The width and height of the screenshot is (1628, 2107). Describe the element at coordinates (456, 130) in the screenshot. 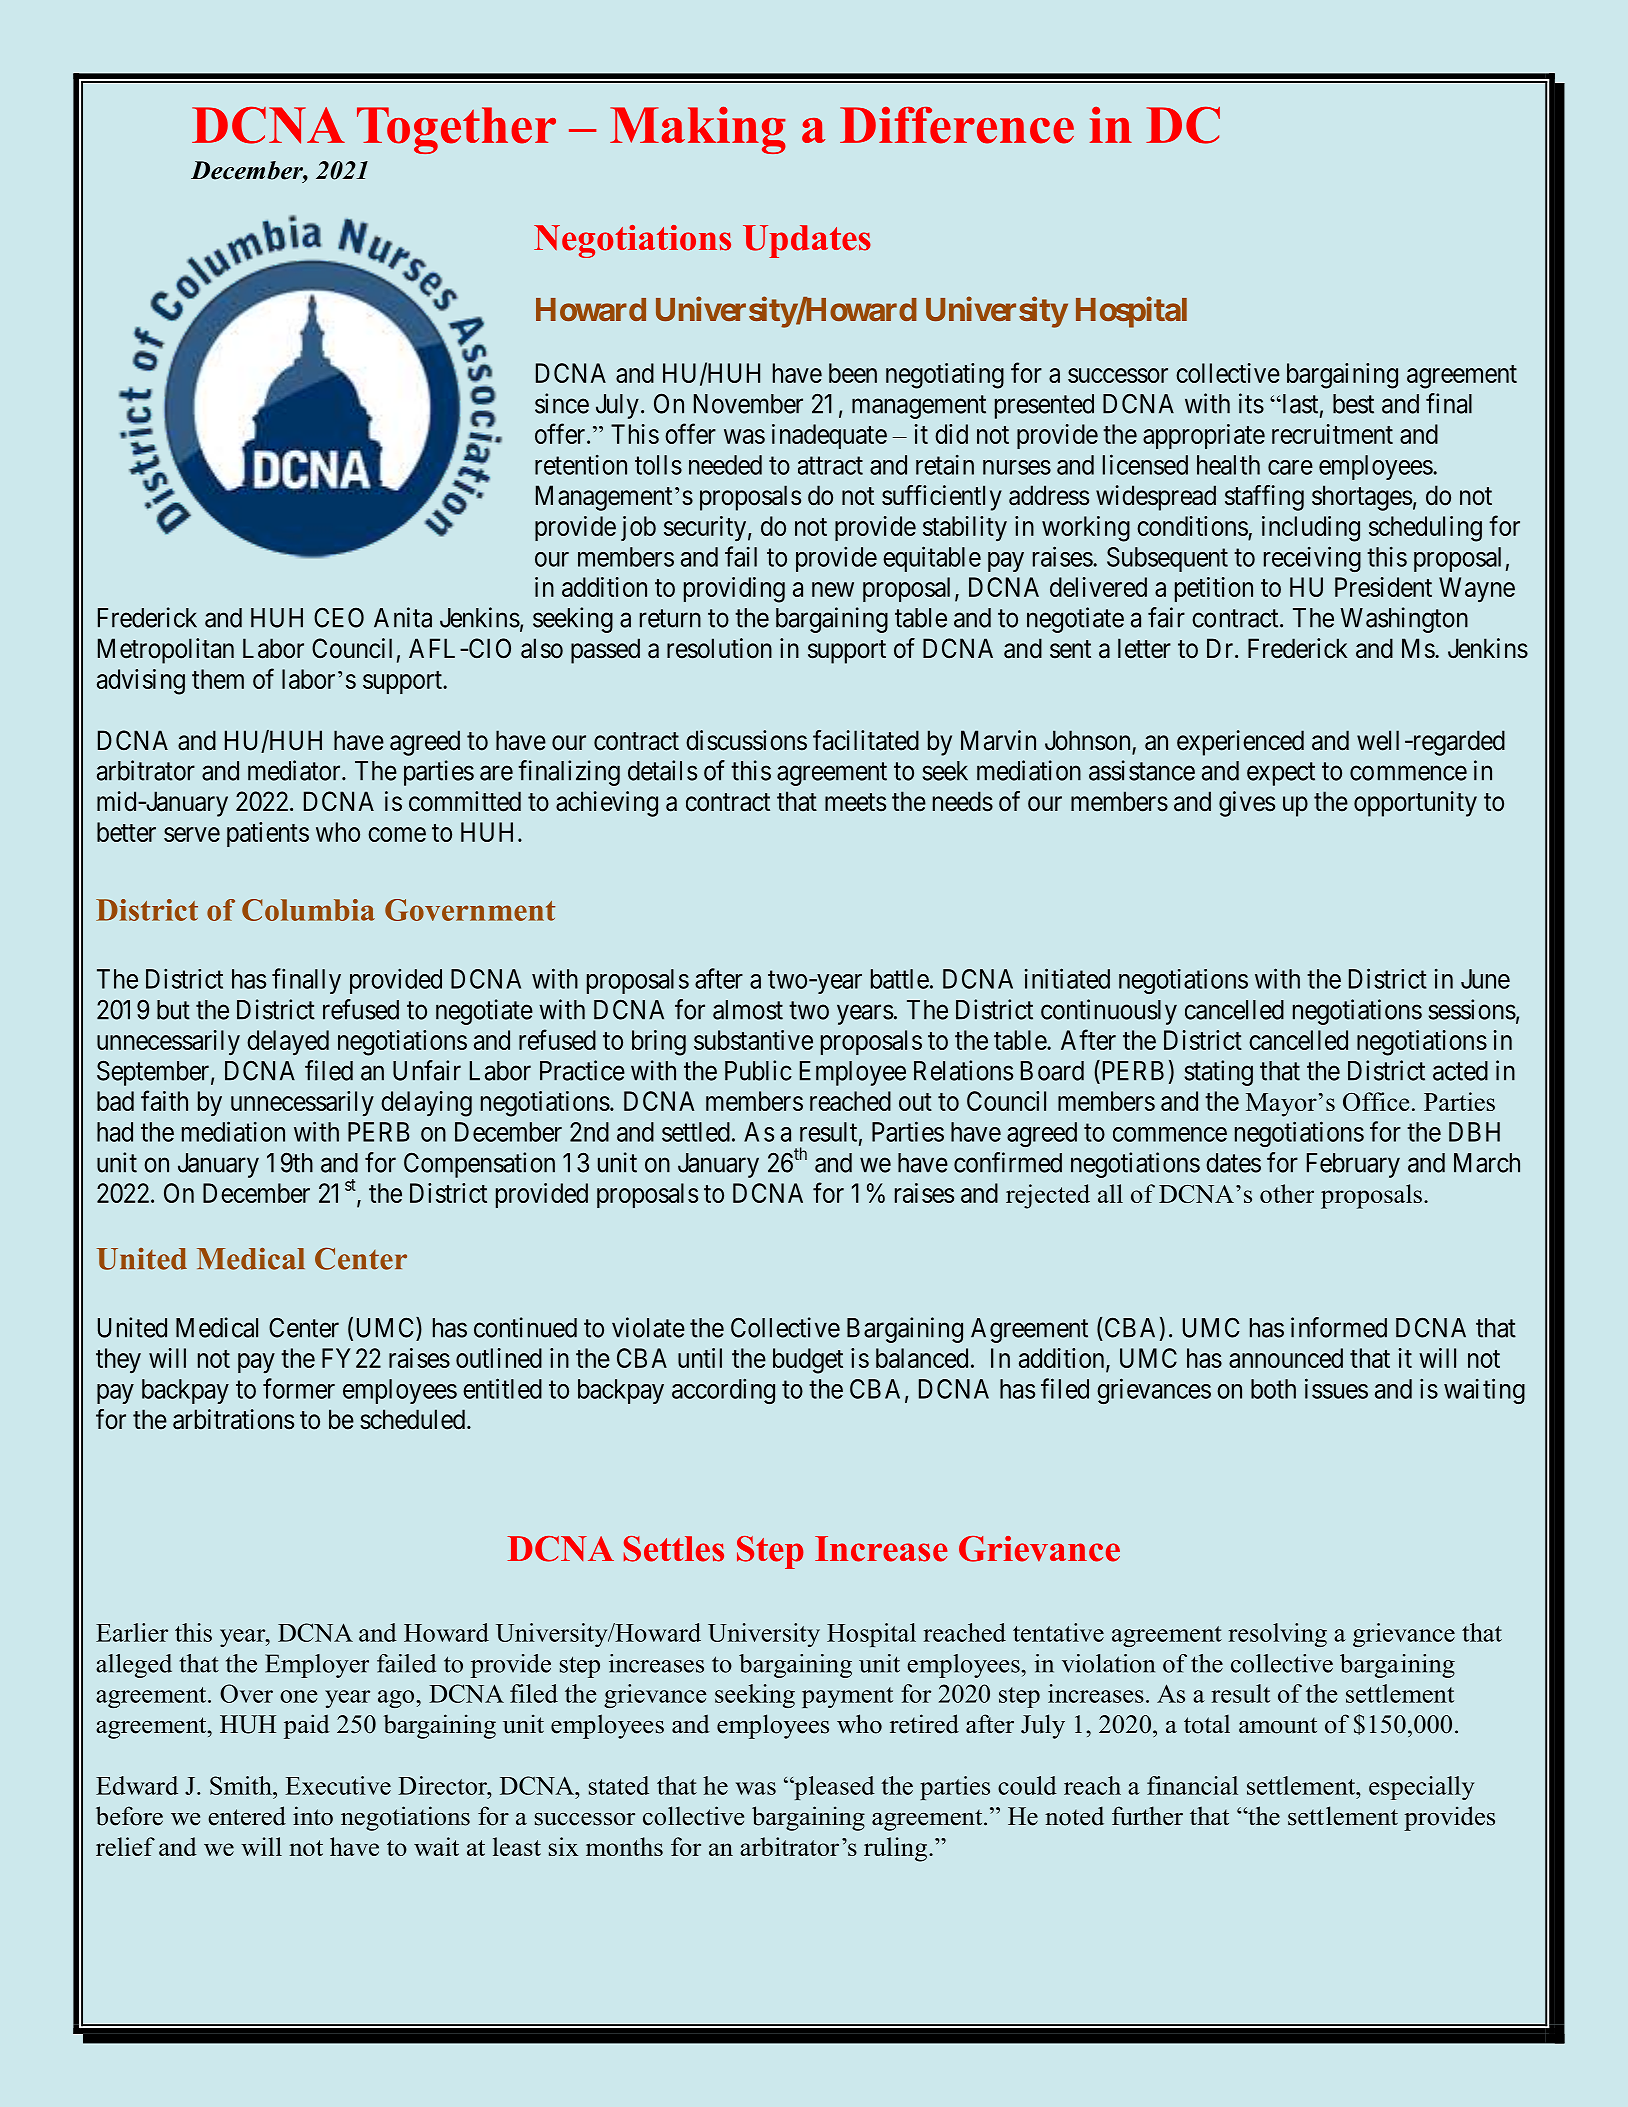

I see `Together` at that location.
